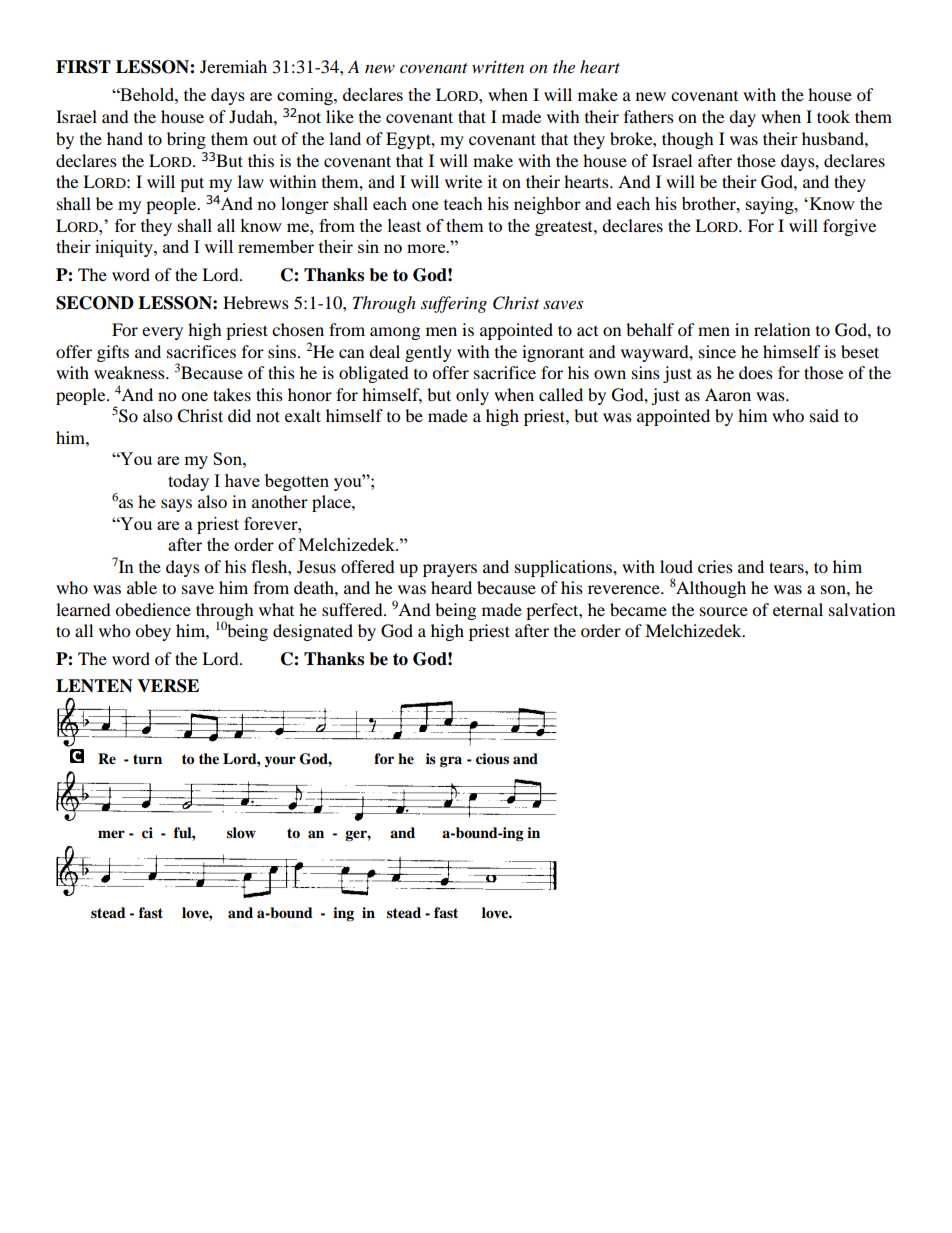 This screenshot has width=952, height=1233. Describe the element at coordinates (233, 66) in the screenshot. I see `Jeremiah` at that location.
